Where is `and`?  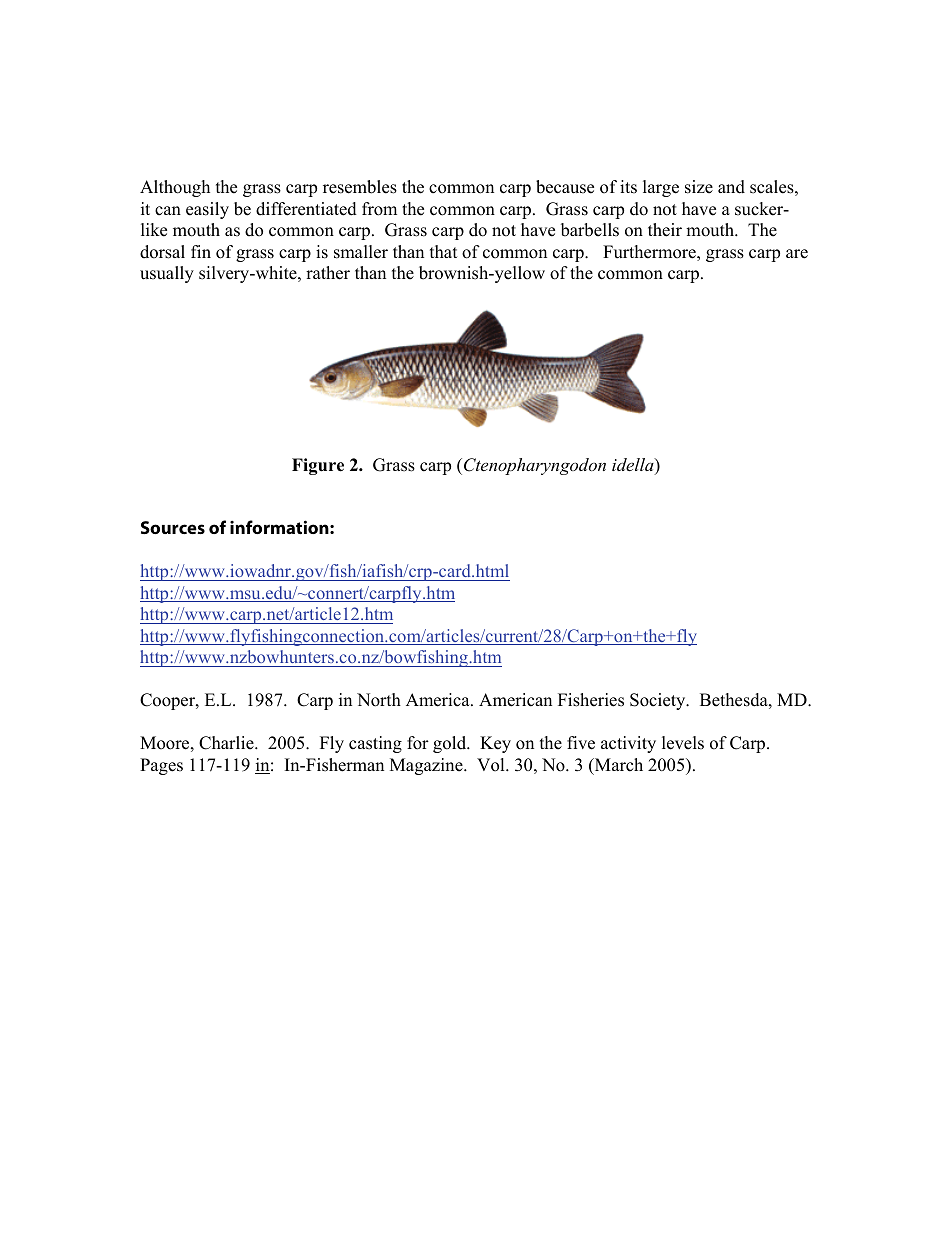 and is located at coordinates (731, 187).
